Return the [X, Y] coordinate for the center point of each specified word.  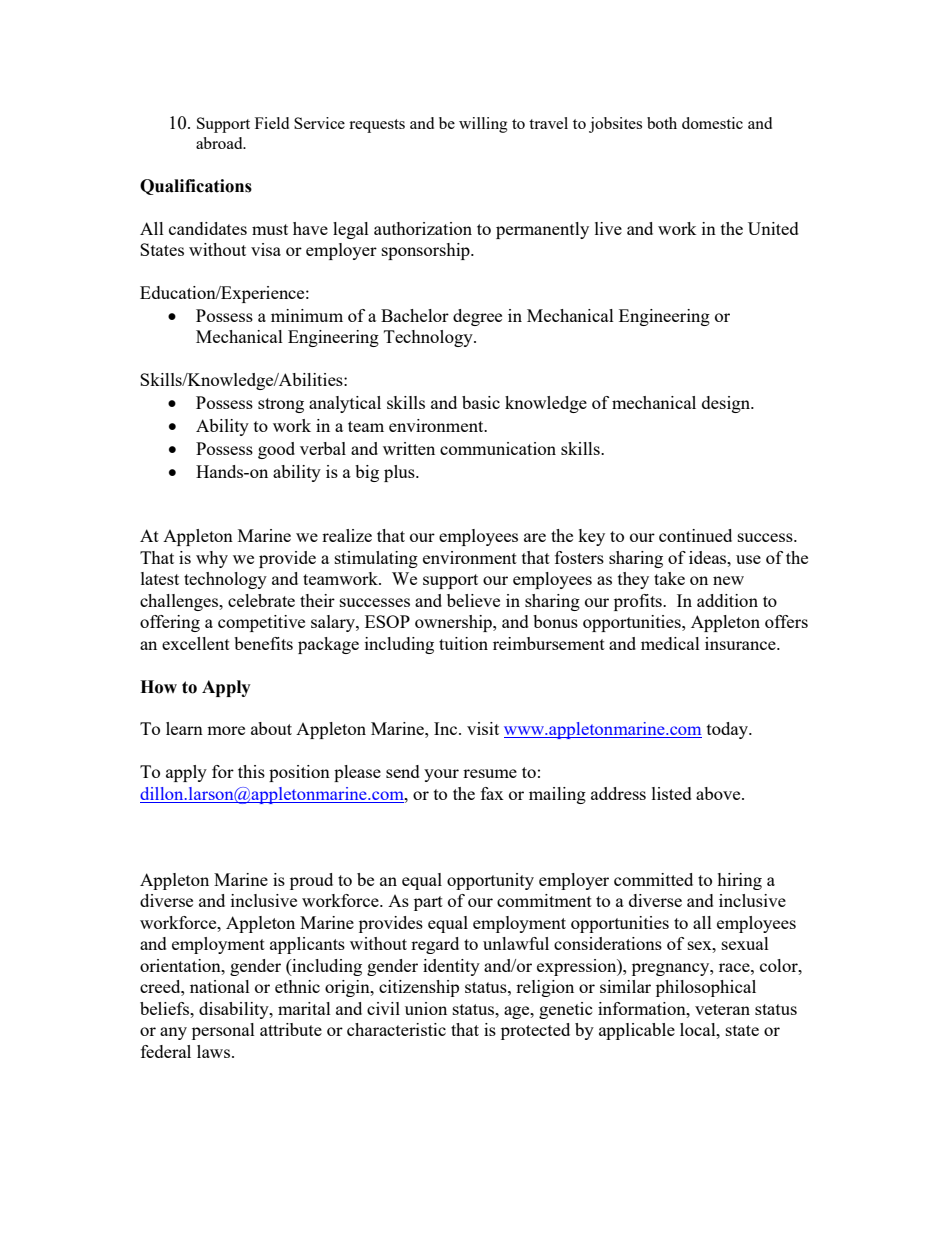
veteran [722, 1009]
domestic [712, 123]
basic [481, 402]
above [719, 793]
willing [483, 125]
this [251, 771]
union [426, 1008]
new [728, 580]
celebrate [261, 600]
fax [492, 793]
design [727, 404]
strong [281, 405]
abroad [220, 143]
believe [473, 600]
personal [223, 1031]
